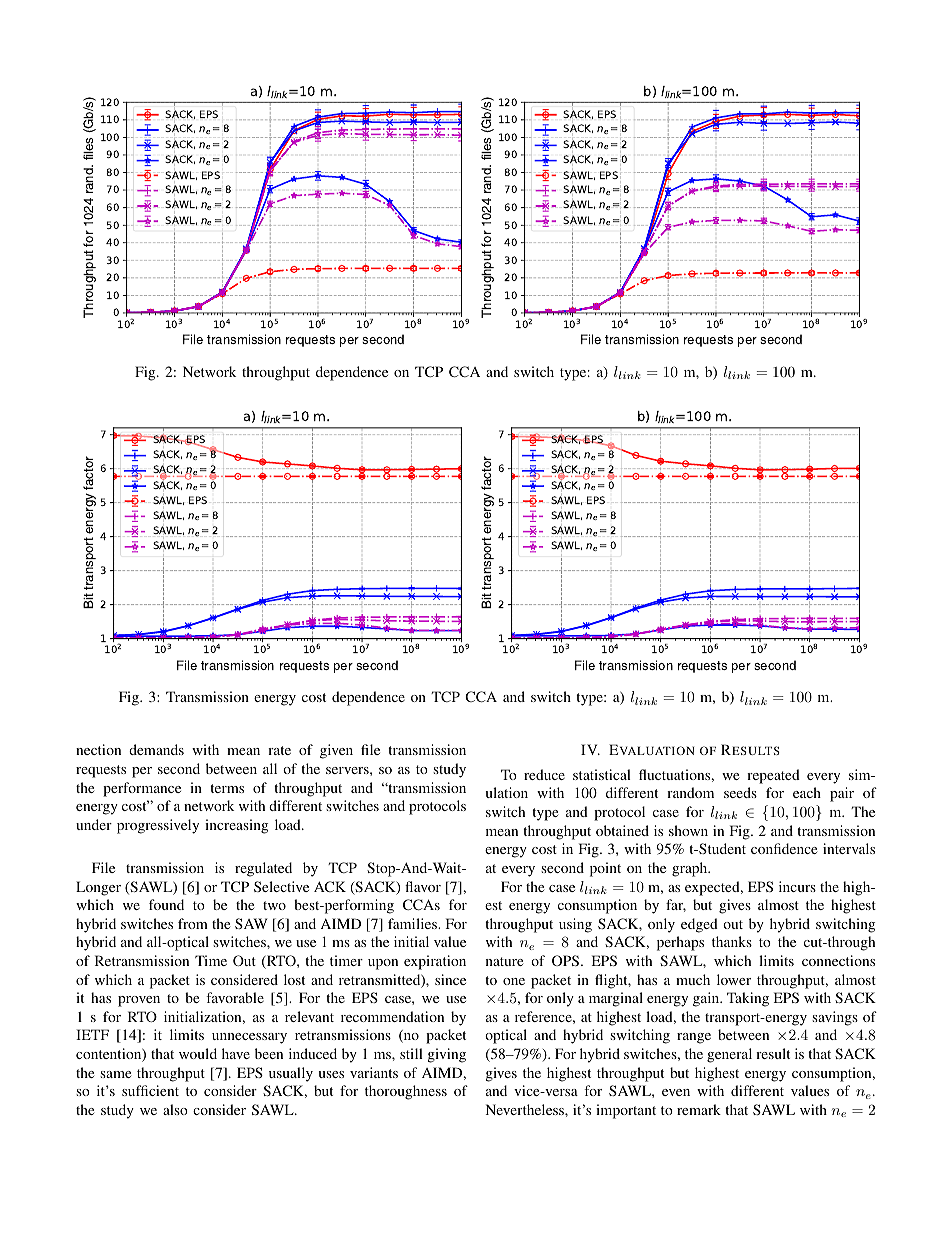  I want to click on thanks, so click(732, 941).
